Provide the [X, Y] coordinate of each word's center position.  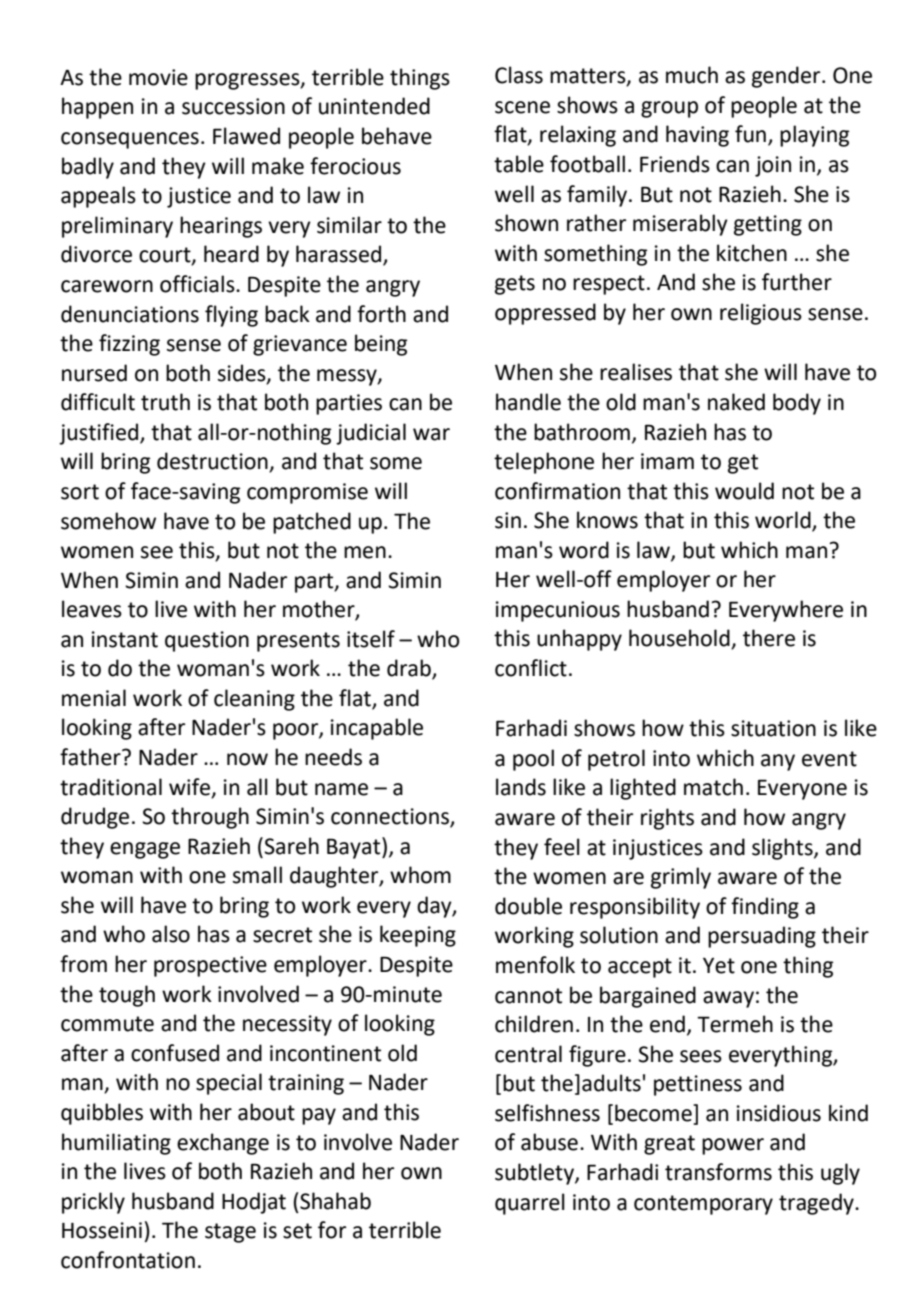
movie [158, 77]
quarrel [530, 1204]
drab [410, 669]
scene [522, 107]
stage [230, 1233]
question [207, 641]
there [769, 638]
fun [750, 134]
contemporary [703, 1205]
